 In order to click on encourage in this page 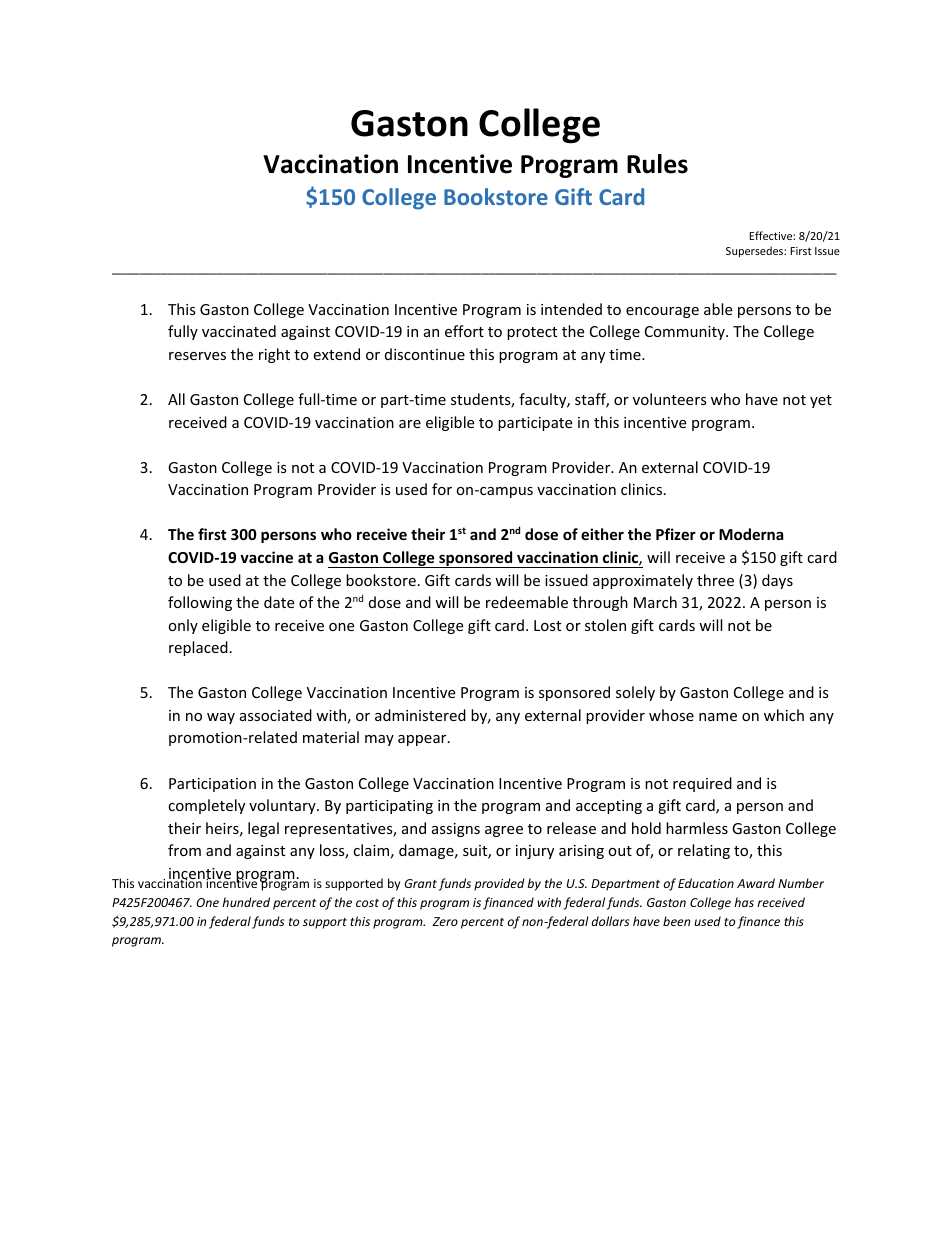, I will do `click(662, 312)`.
